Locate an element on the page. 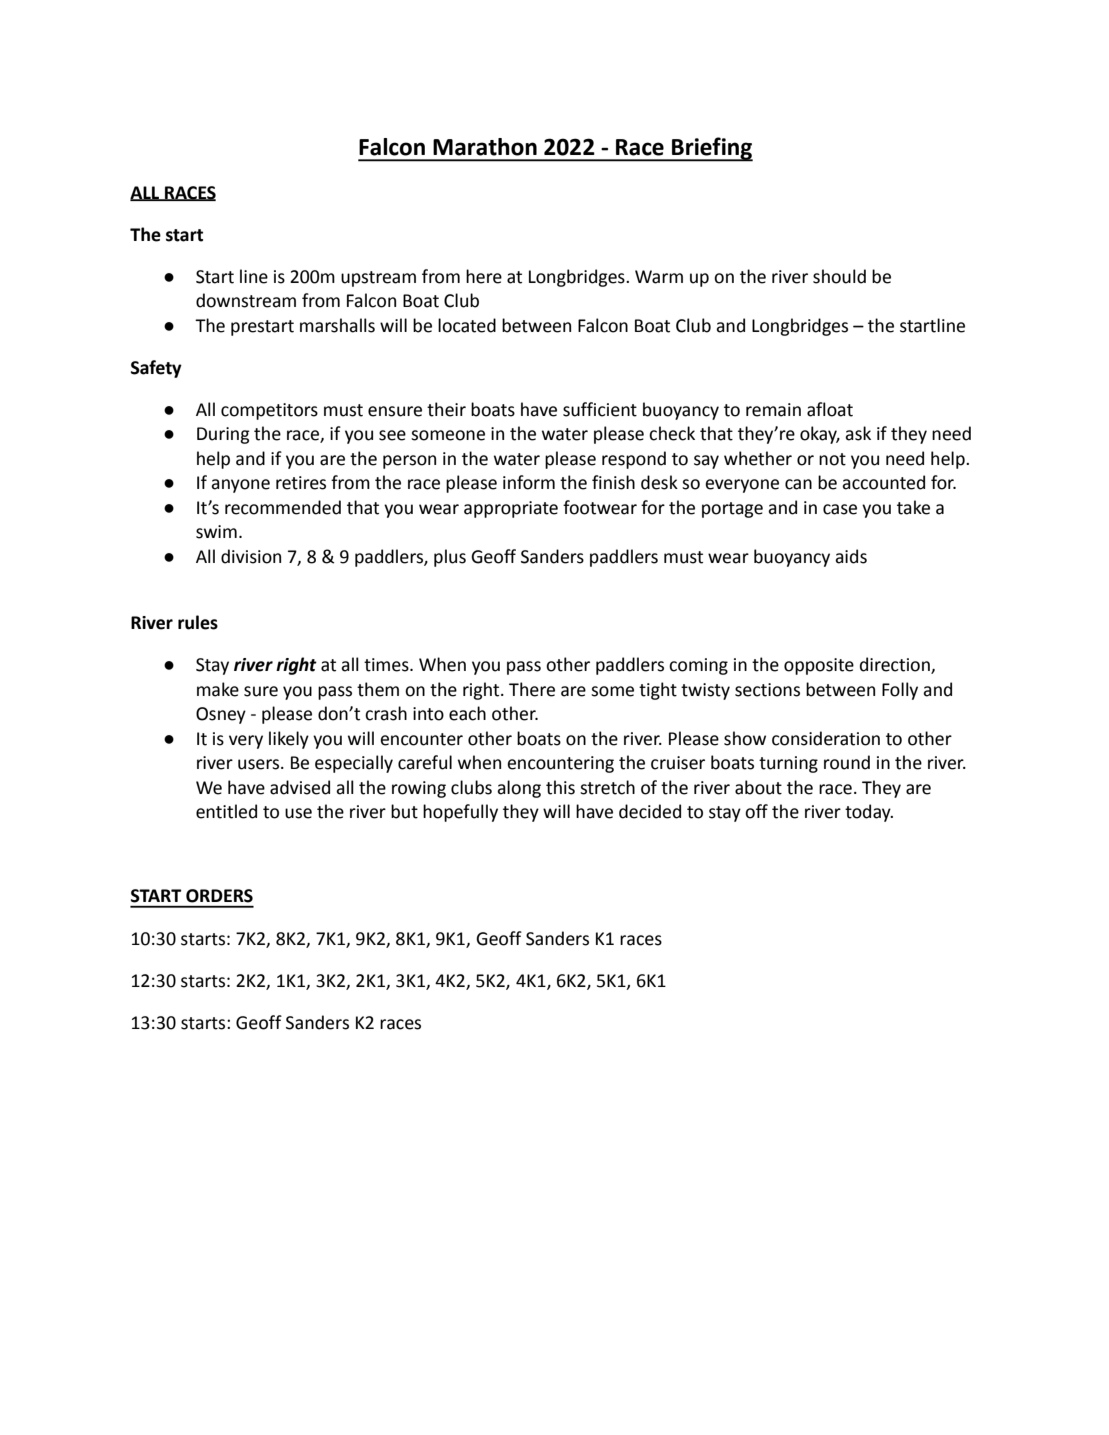  make is located at coordinates (218, 689).
